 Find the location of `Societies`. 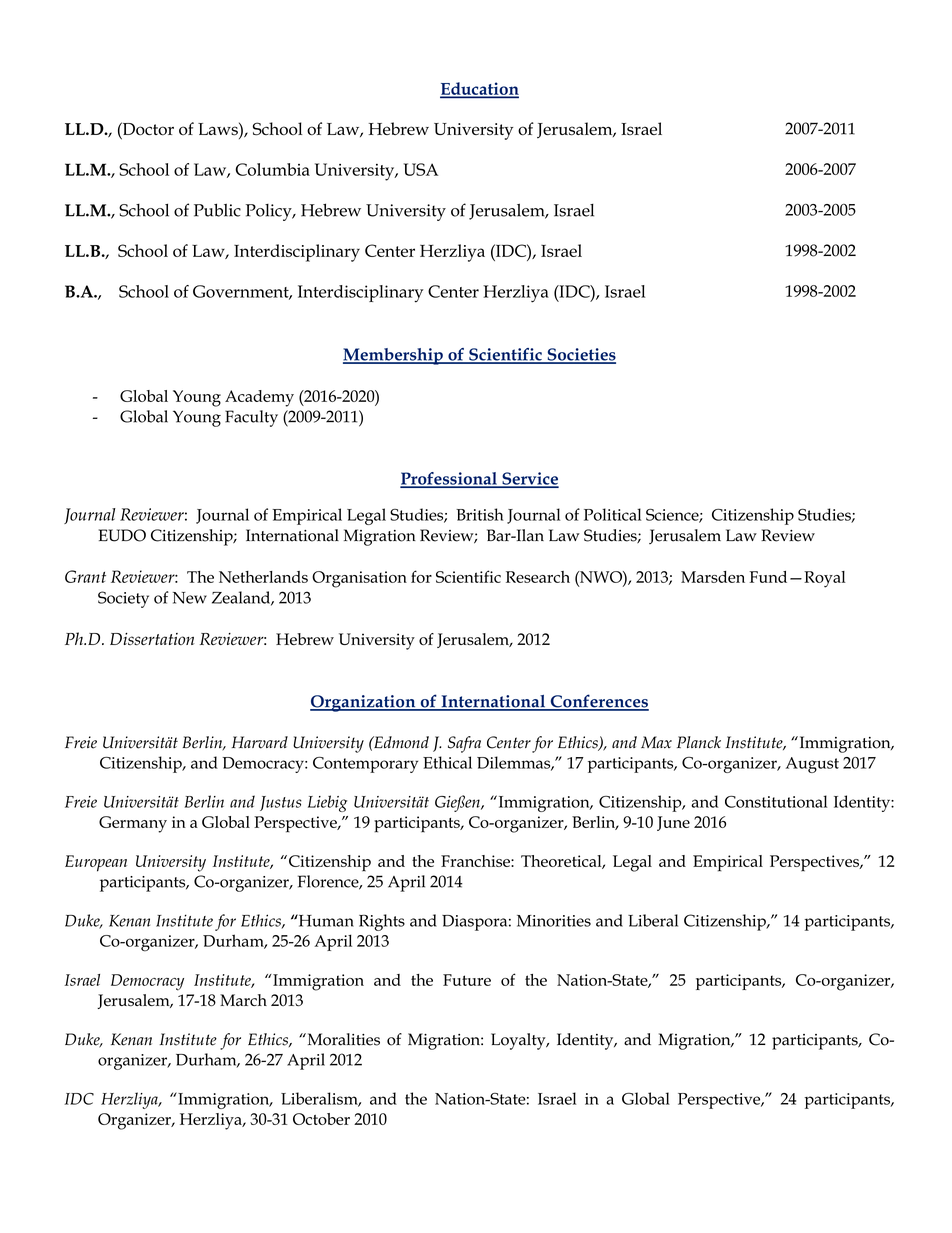

Societies is located at coordinates (580, 355).
